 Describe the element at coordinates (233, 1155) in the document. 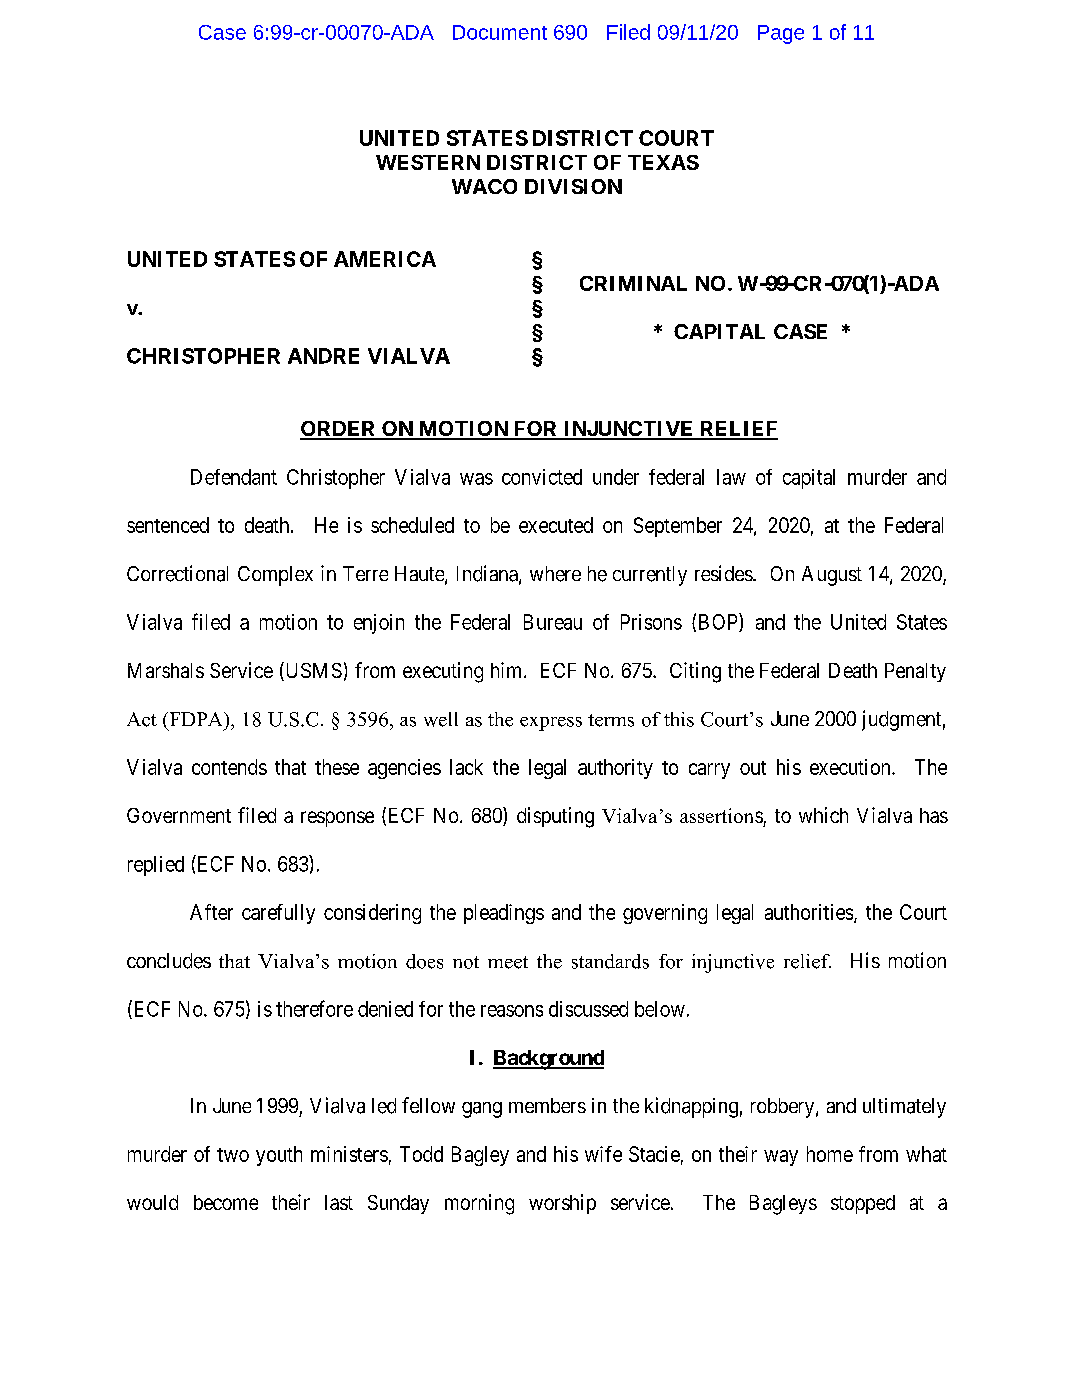

I see `two` at that location.
